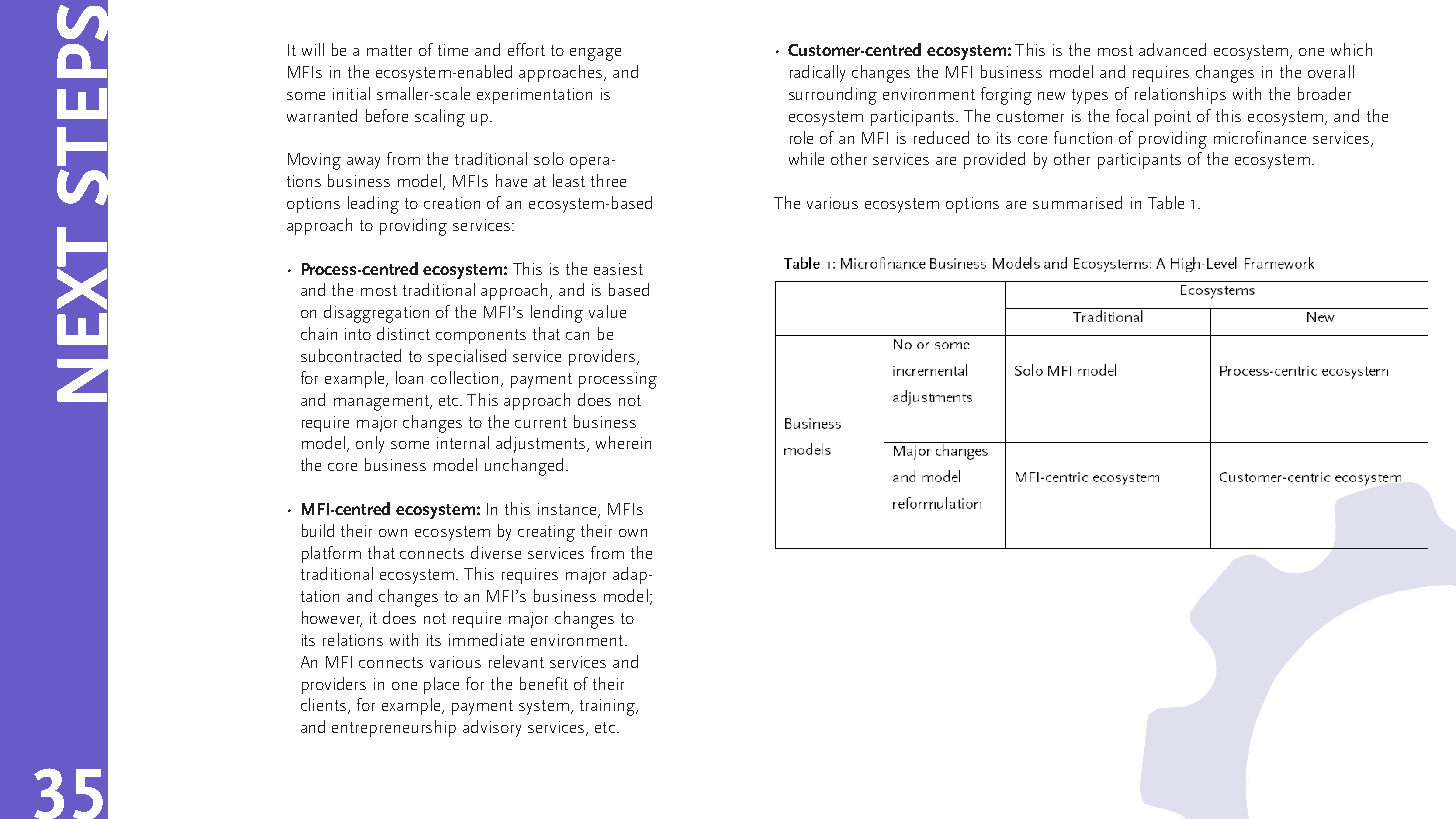 Image resolution: width=1456 pixels, height=819 pixels. Describe the element at coordinates (618, 269) in the screenshot. I see `easiest` at that location.
